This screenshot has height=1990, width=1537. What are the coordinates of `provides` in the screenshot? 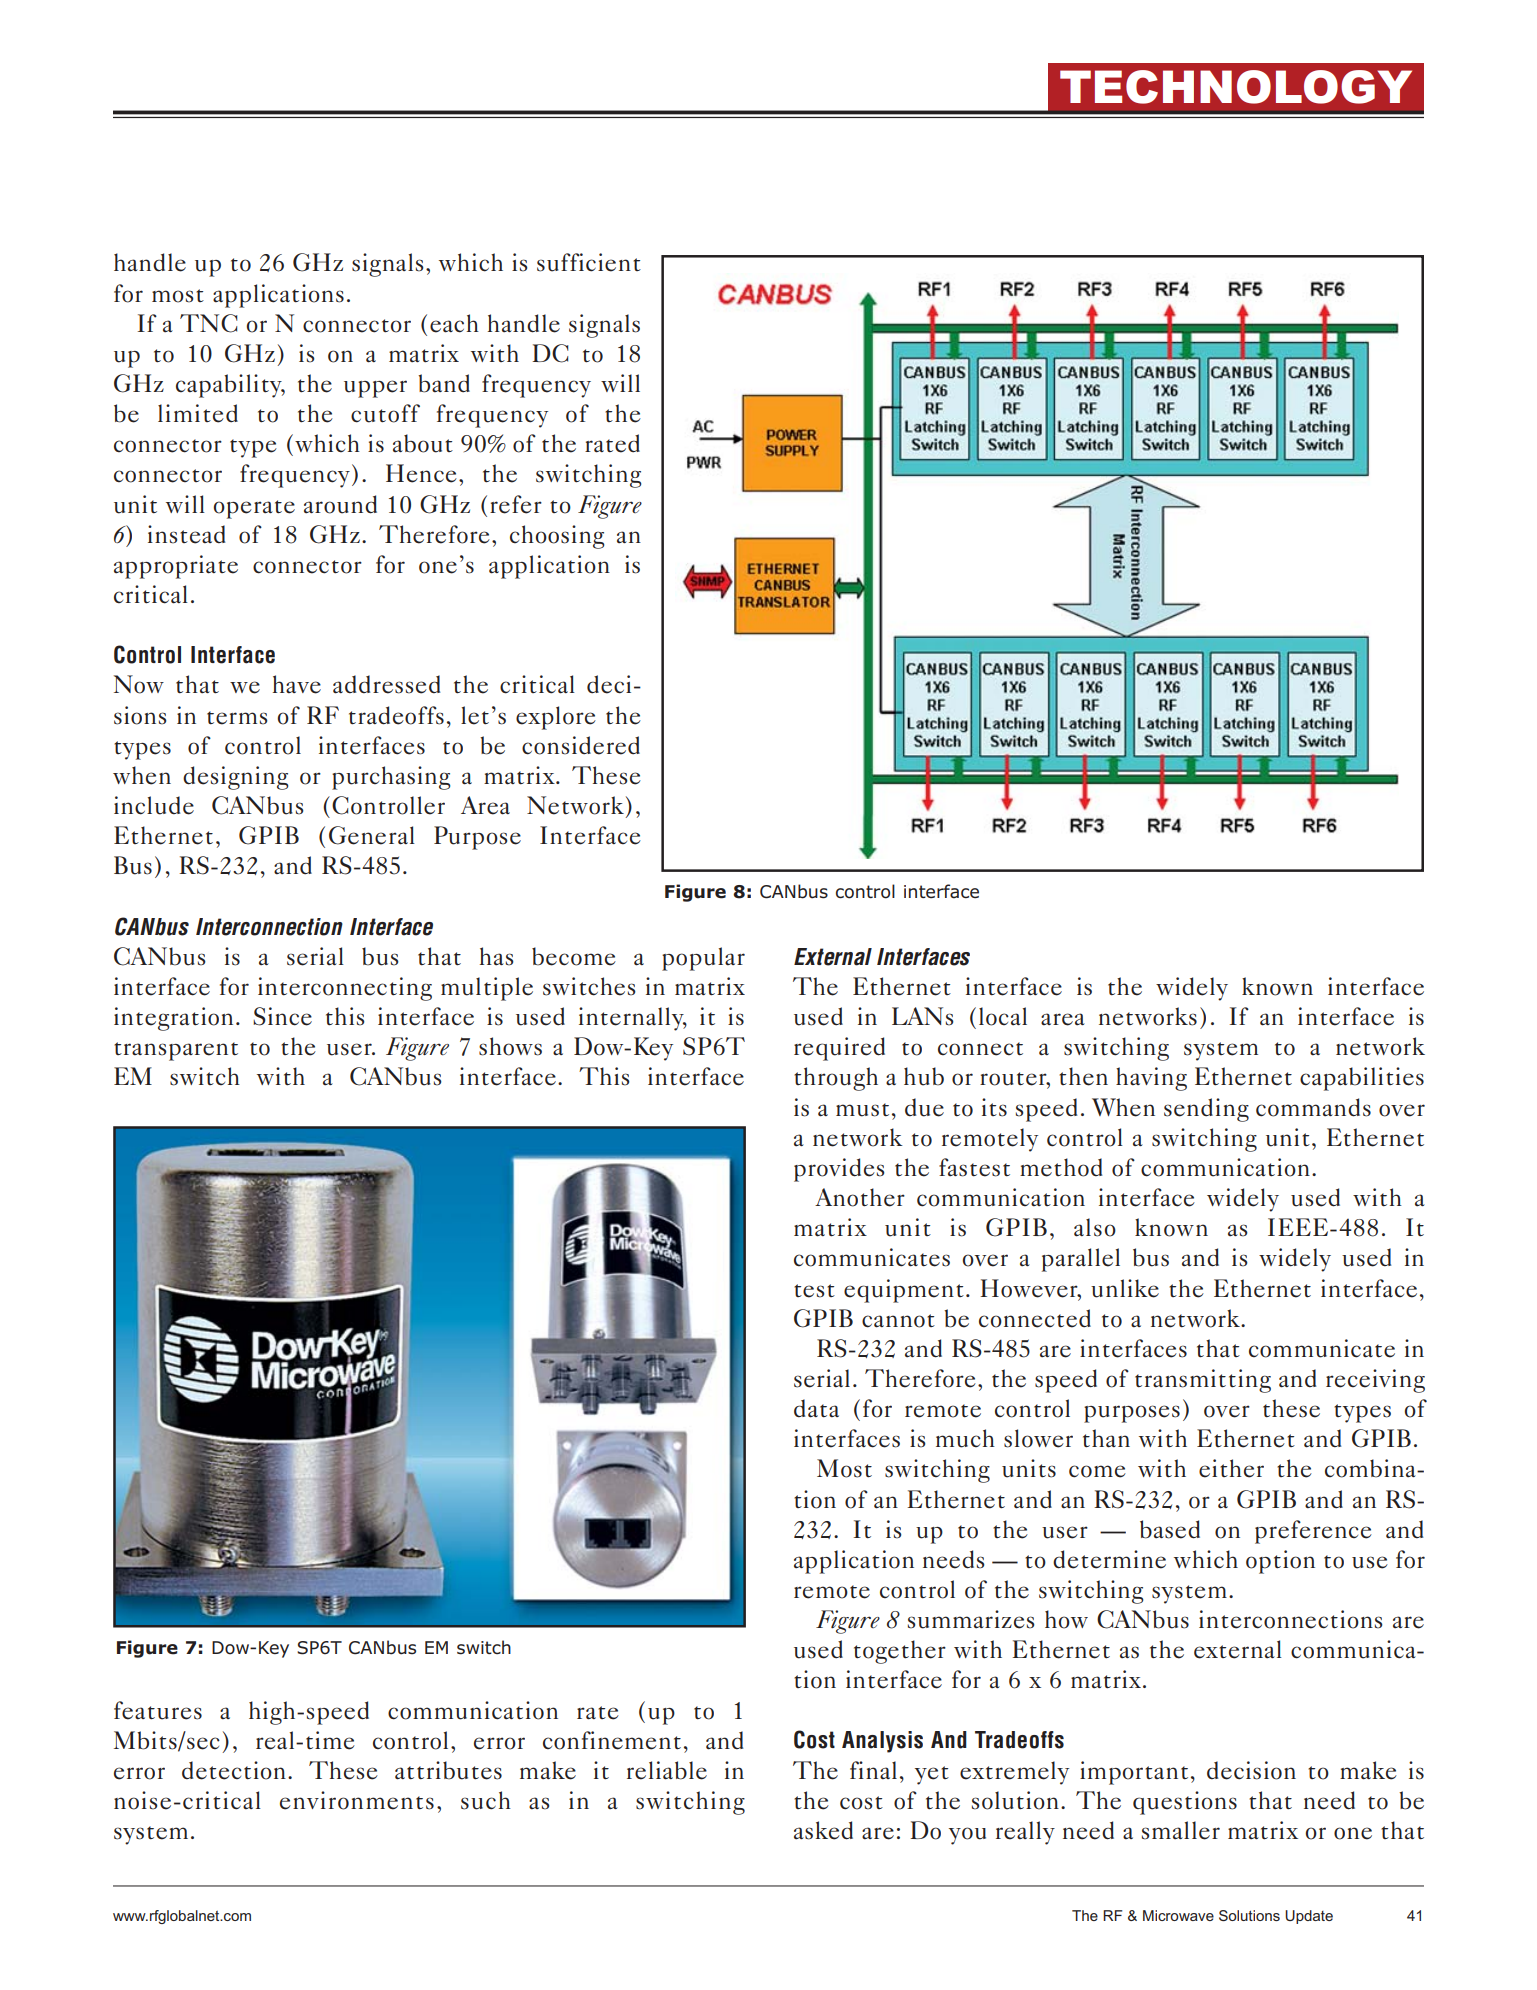 It's located at (839, 1170).
